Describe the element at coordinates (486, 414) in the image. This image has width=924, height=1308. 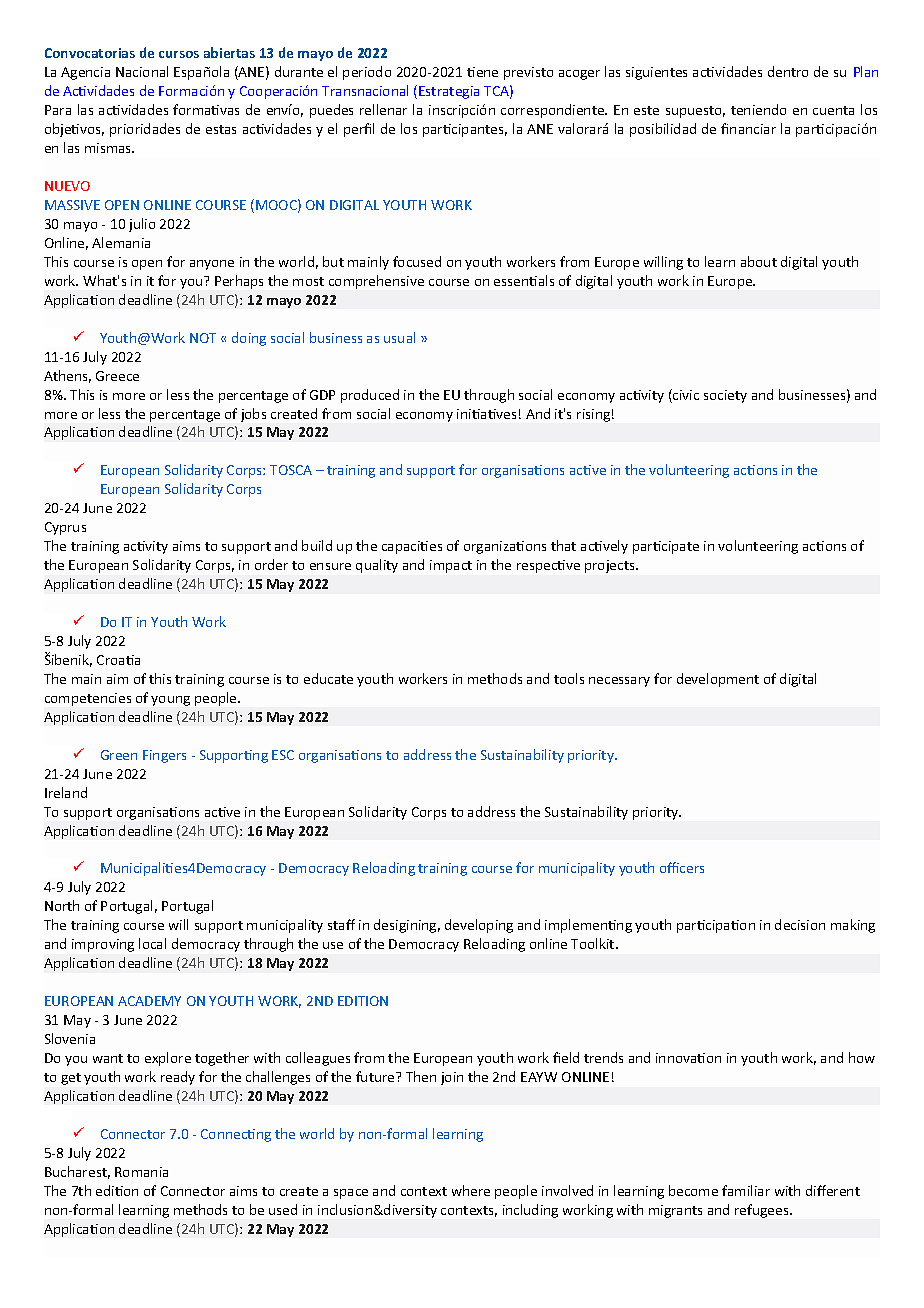
I see `initiatives` at that location.
